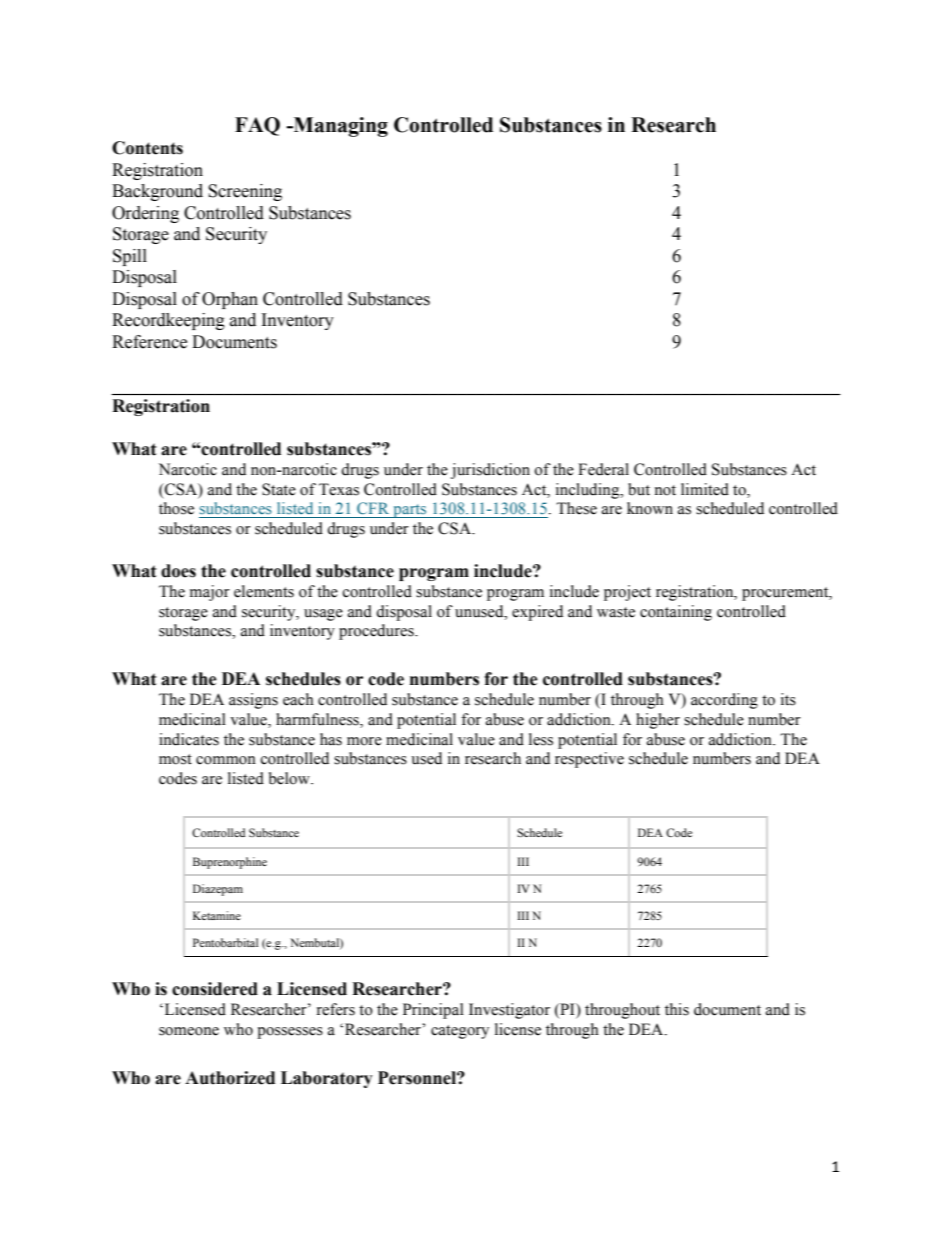  Describe the element at coordinates (603, 469) in the screenshot. I see `Federal` at that location.
